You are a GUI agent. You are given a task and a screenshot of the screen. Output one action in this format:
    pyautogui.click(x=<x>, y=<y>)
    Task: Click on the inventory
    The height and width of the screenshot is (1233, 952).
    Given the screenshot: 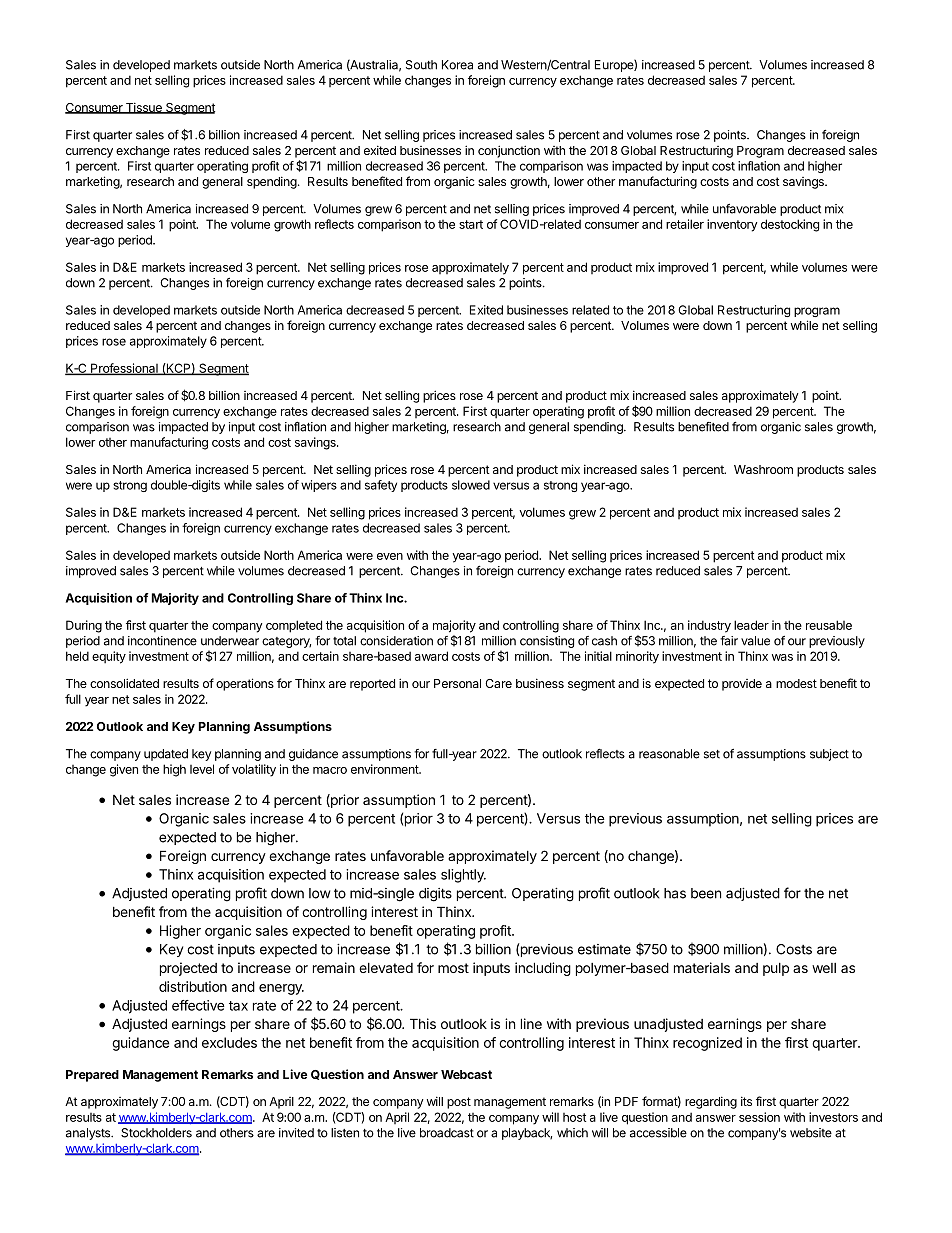 What is the action you would take?
    pyautogui.click(x=732, y=225)
